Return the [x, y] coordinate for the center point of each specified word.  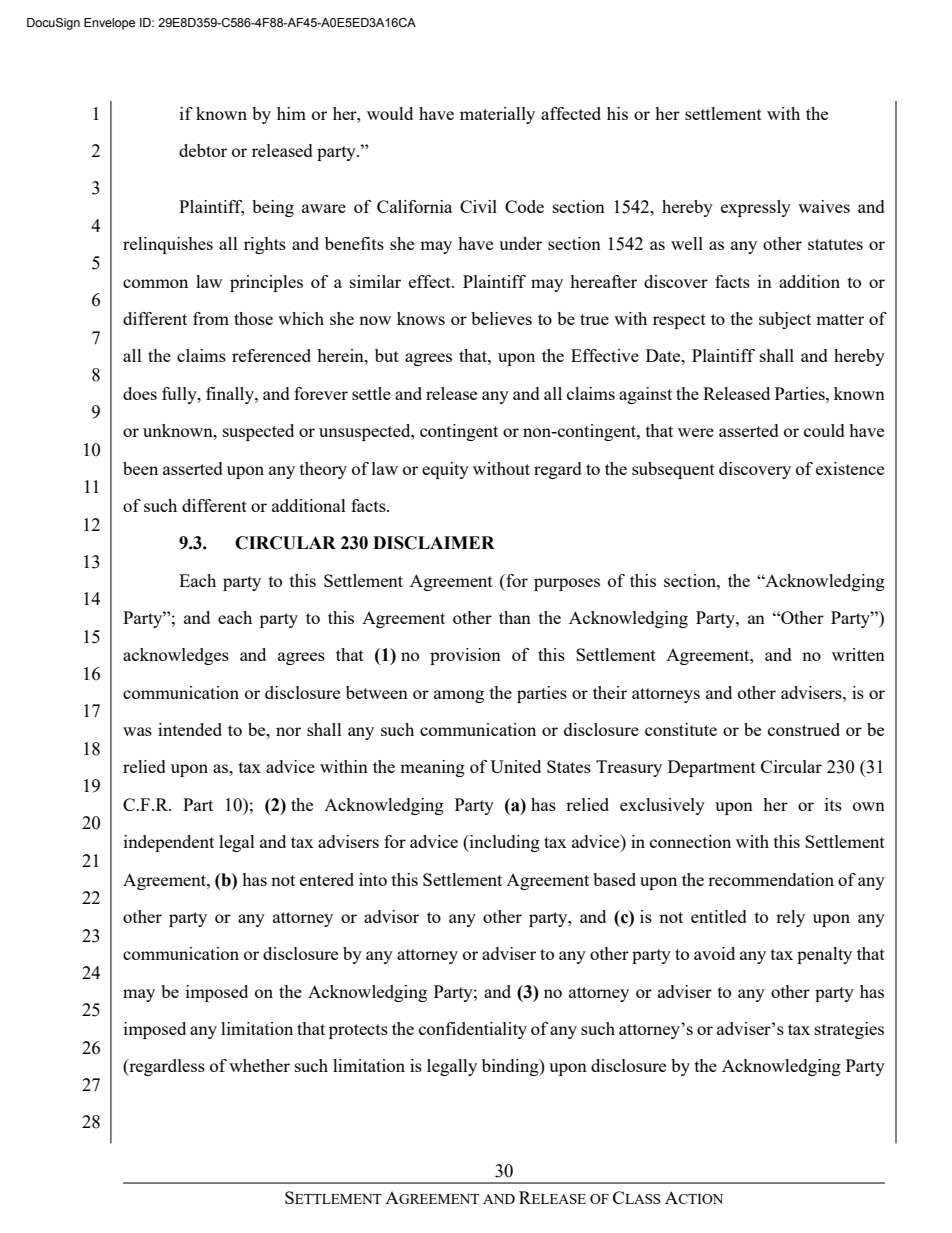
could [824, 430]
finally [231, 395]
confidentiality [473, 1030]
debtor [203, 150]
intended [190, 729]
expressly [756, 208]
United [515, 766]
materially [497, 115]
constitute [681, 729]
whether [259, 1065]
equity [445, 470]
